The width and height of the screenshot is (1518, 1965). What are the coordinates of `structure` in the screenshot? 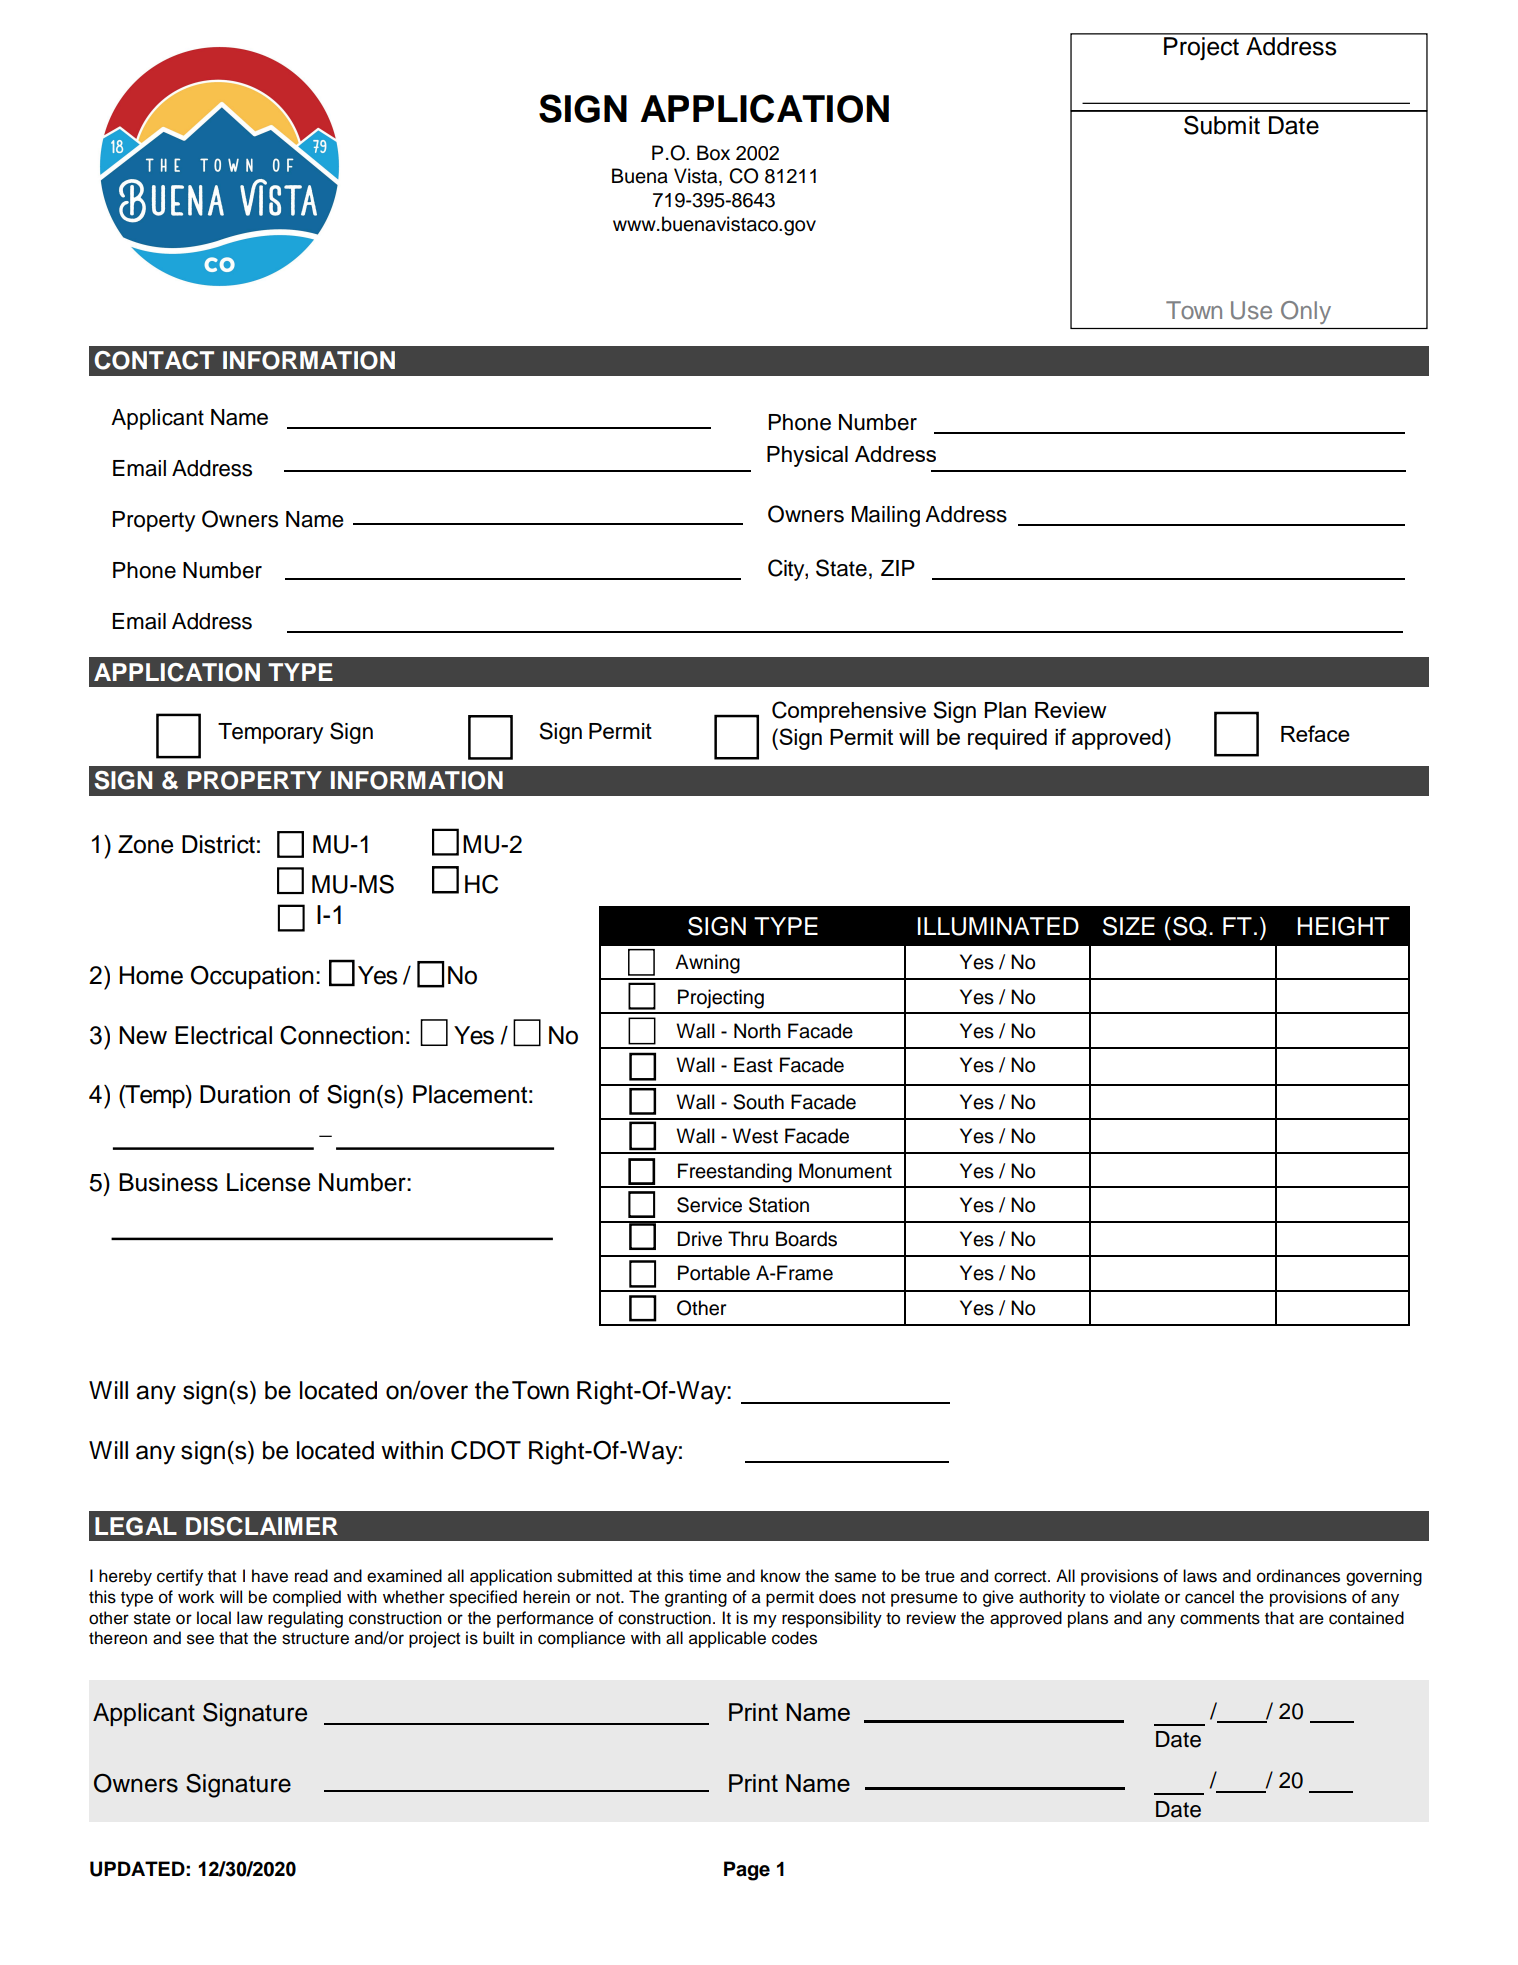 It's located at (315, 1638).
